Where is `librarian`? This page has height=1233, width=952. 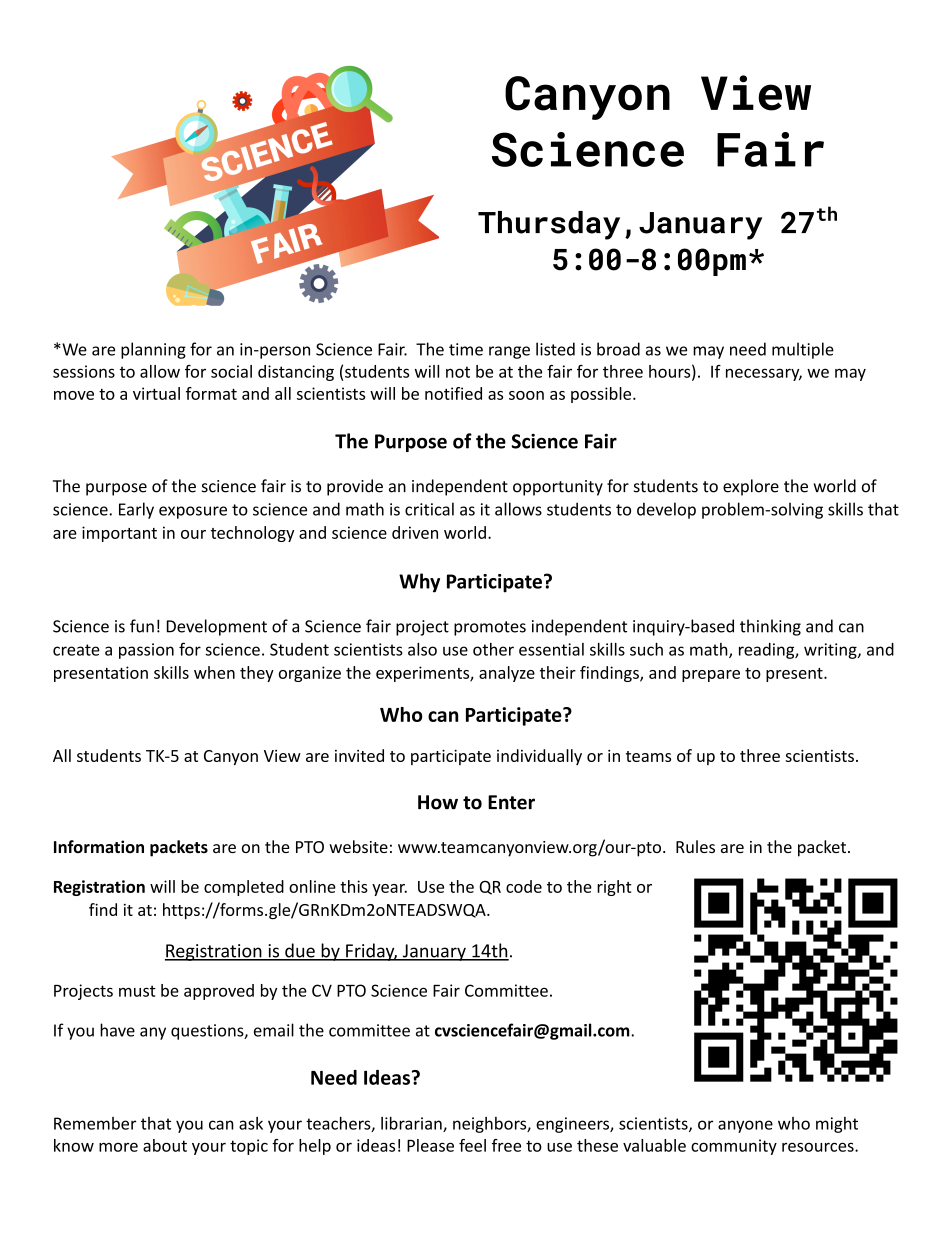
librarian is located at coordinates (412, 1124).
